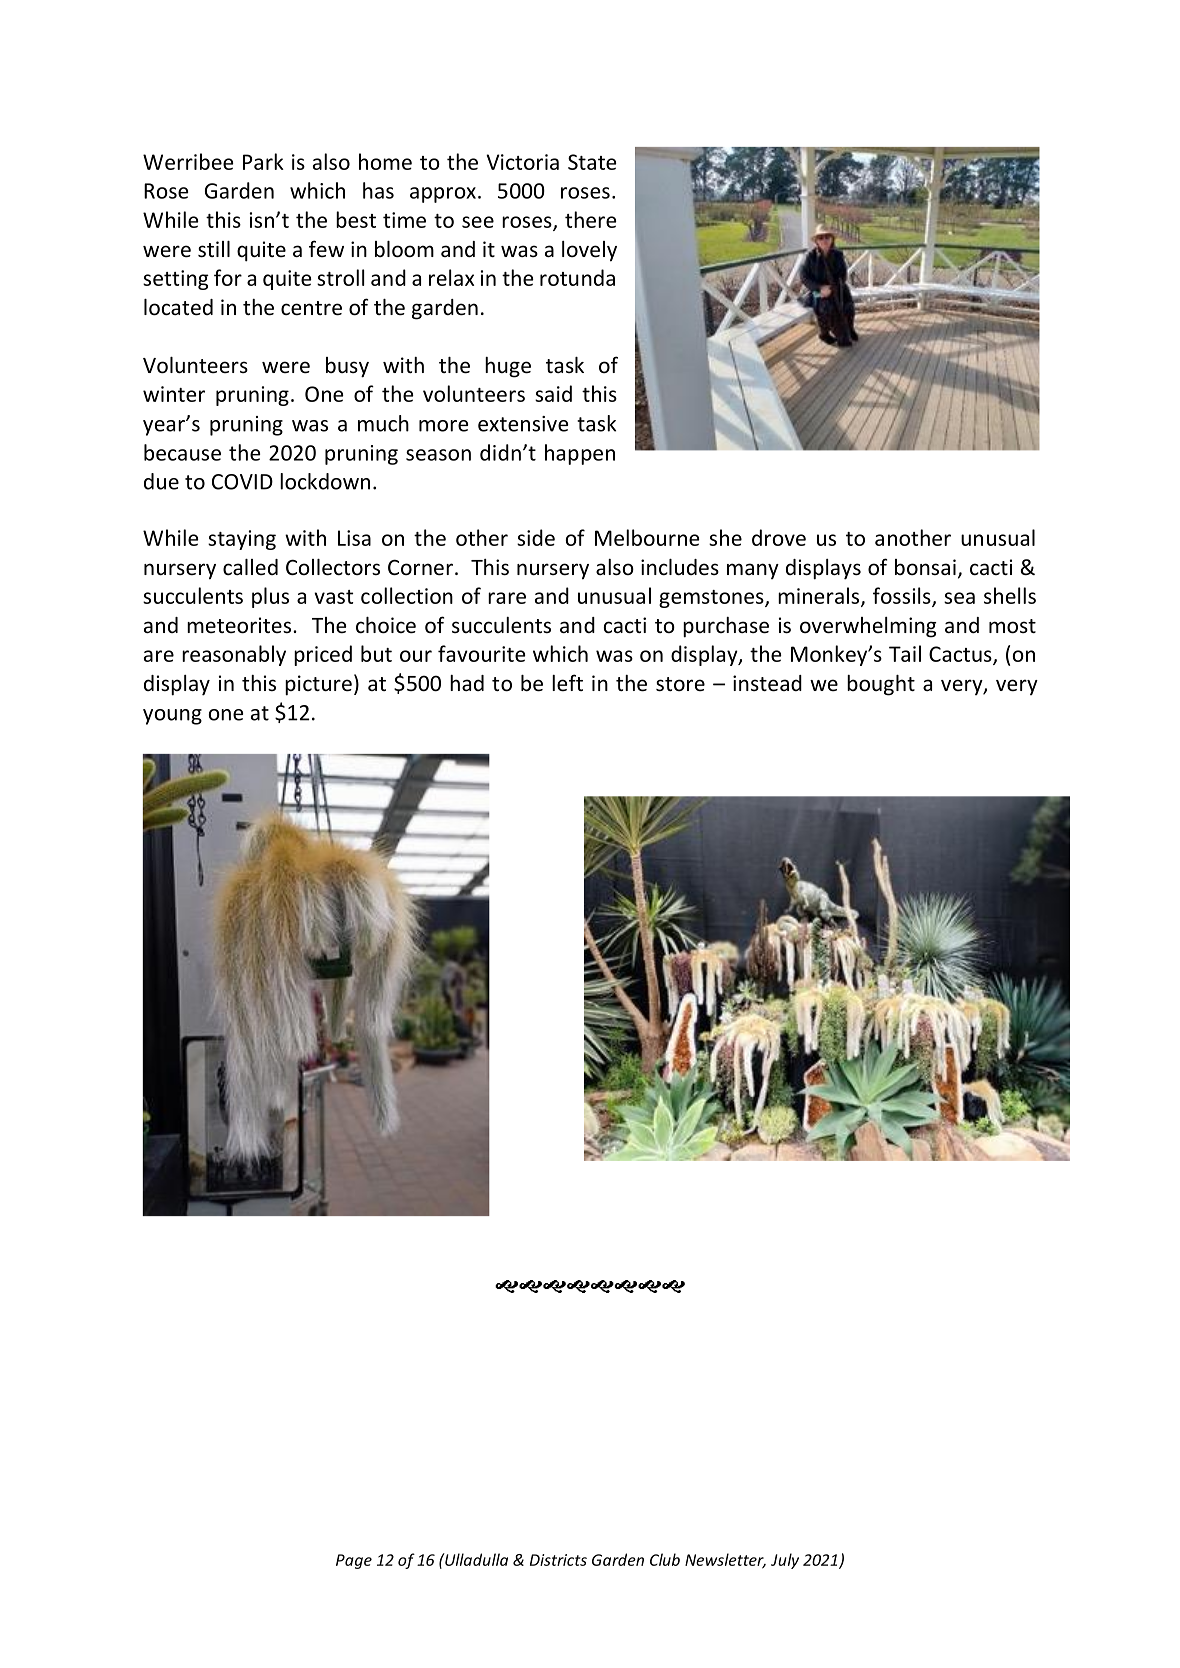  Describe the element at coordinates (592, 162) in the screenshot. I see `State` at that location.
